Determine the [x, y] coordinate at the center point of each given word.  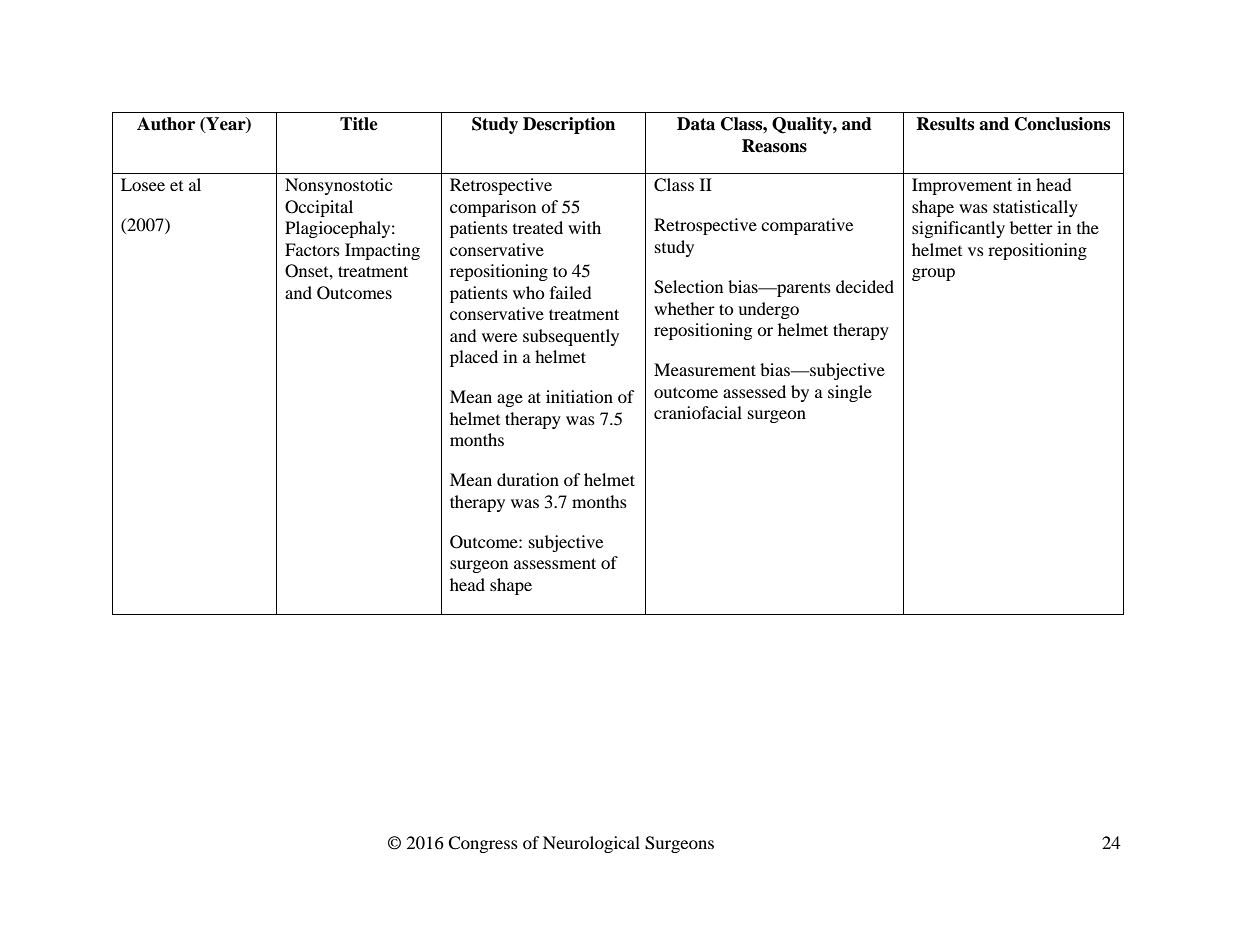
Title [359, 124]
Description [569, 125]
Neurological [591, 844]
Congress [483, 844]
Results [945, 124]
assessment [555, 563]
